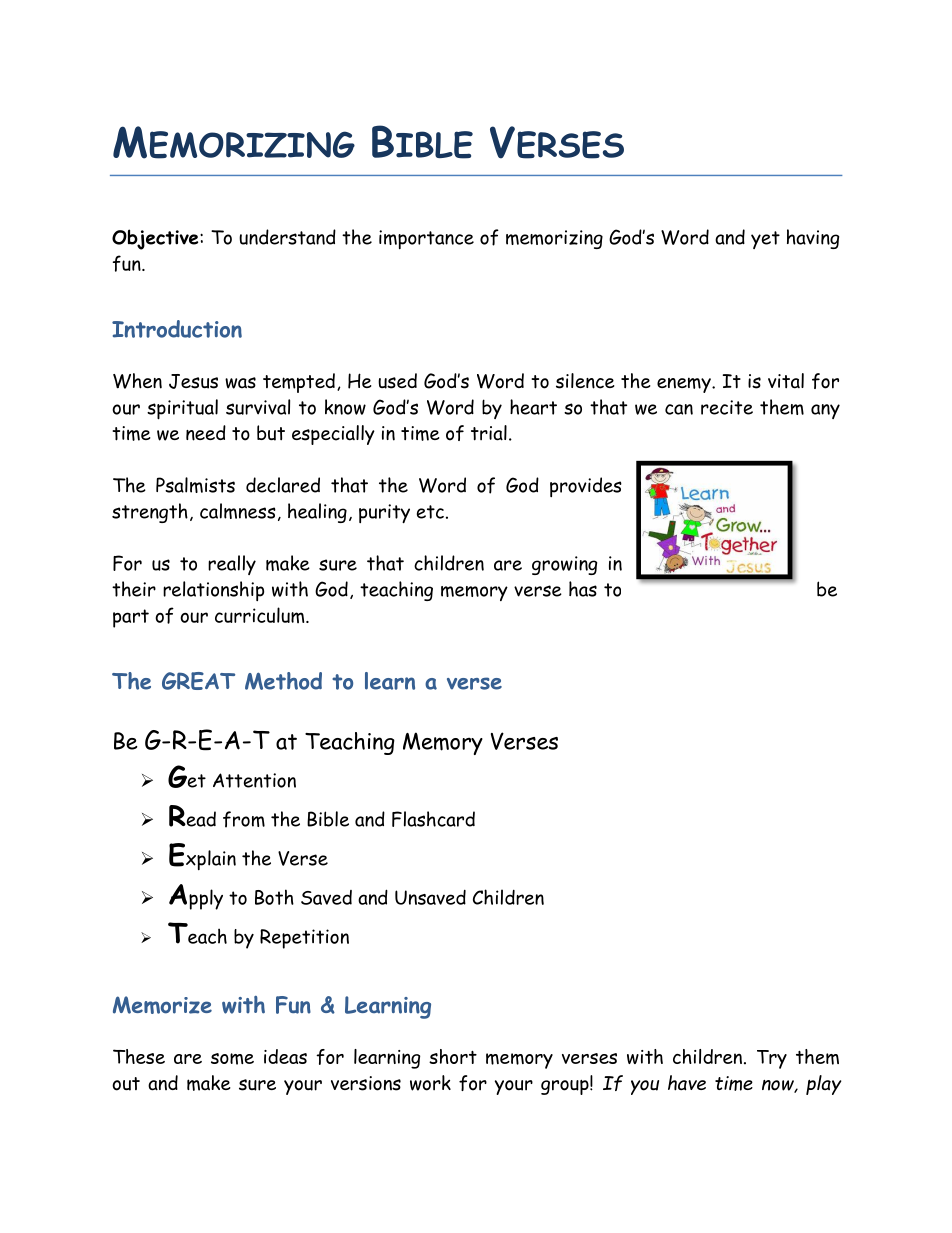  Describe the element at coordinates (232, 1059) in the screenshot. I see `some` at that location.
